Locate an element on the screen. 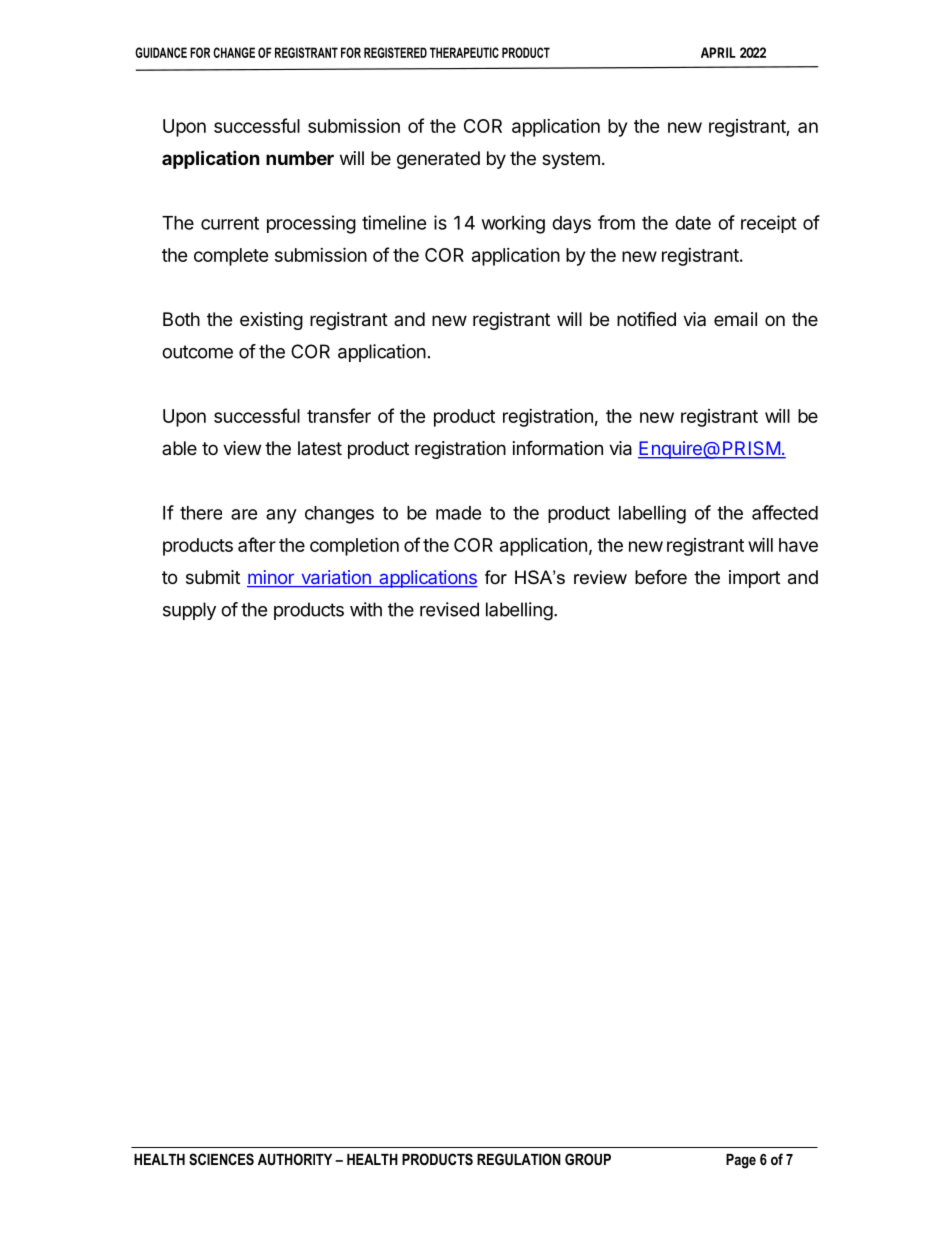  outcome is located at coordinates (197, 352).
